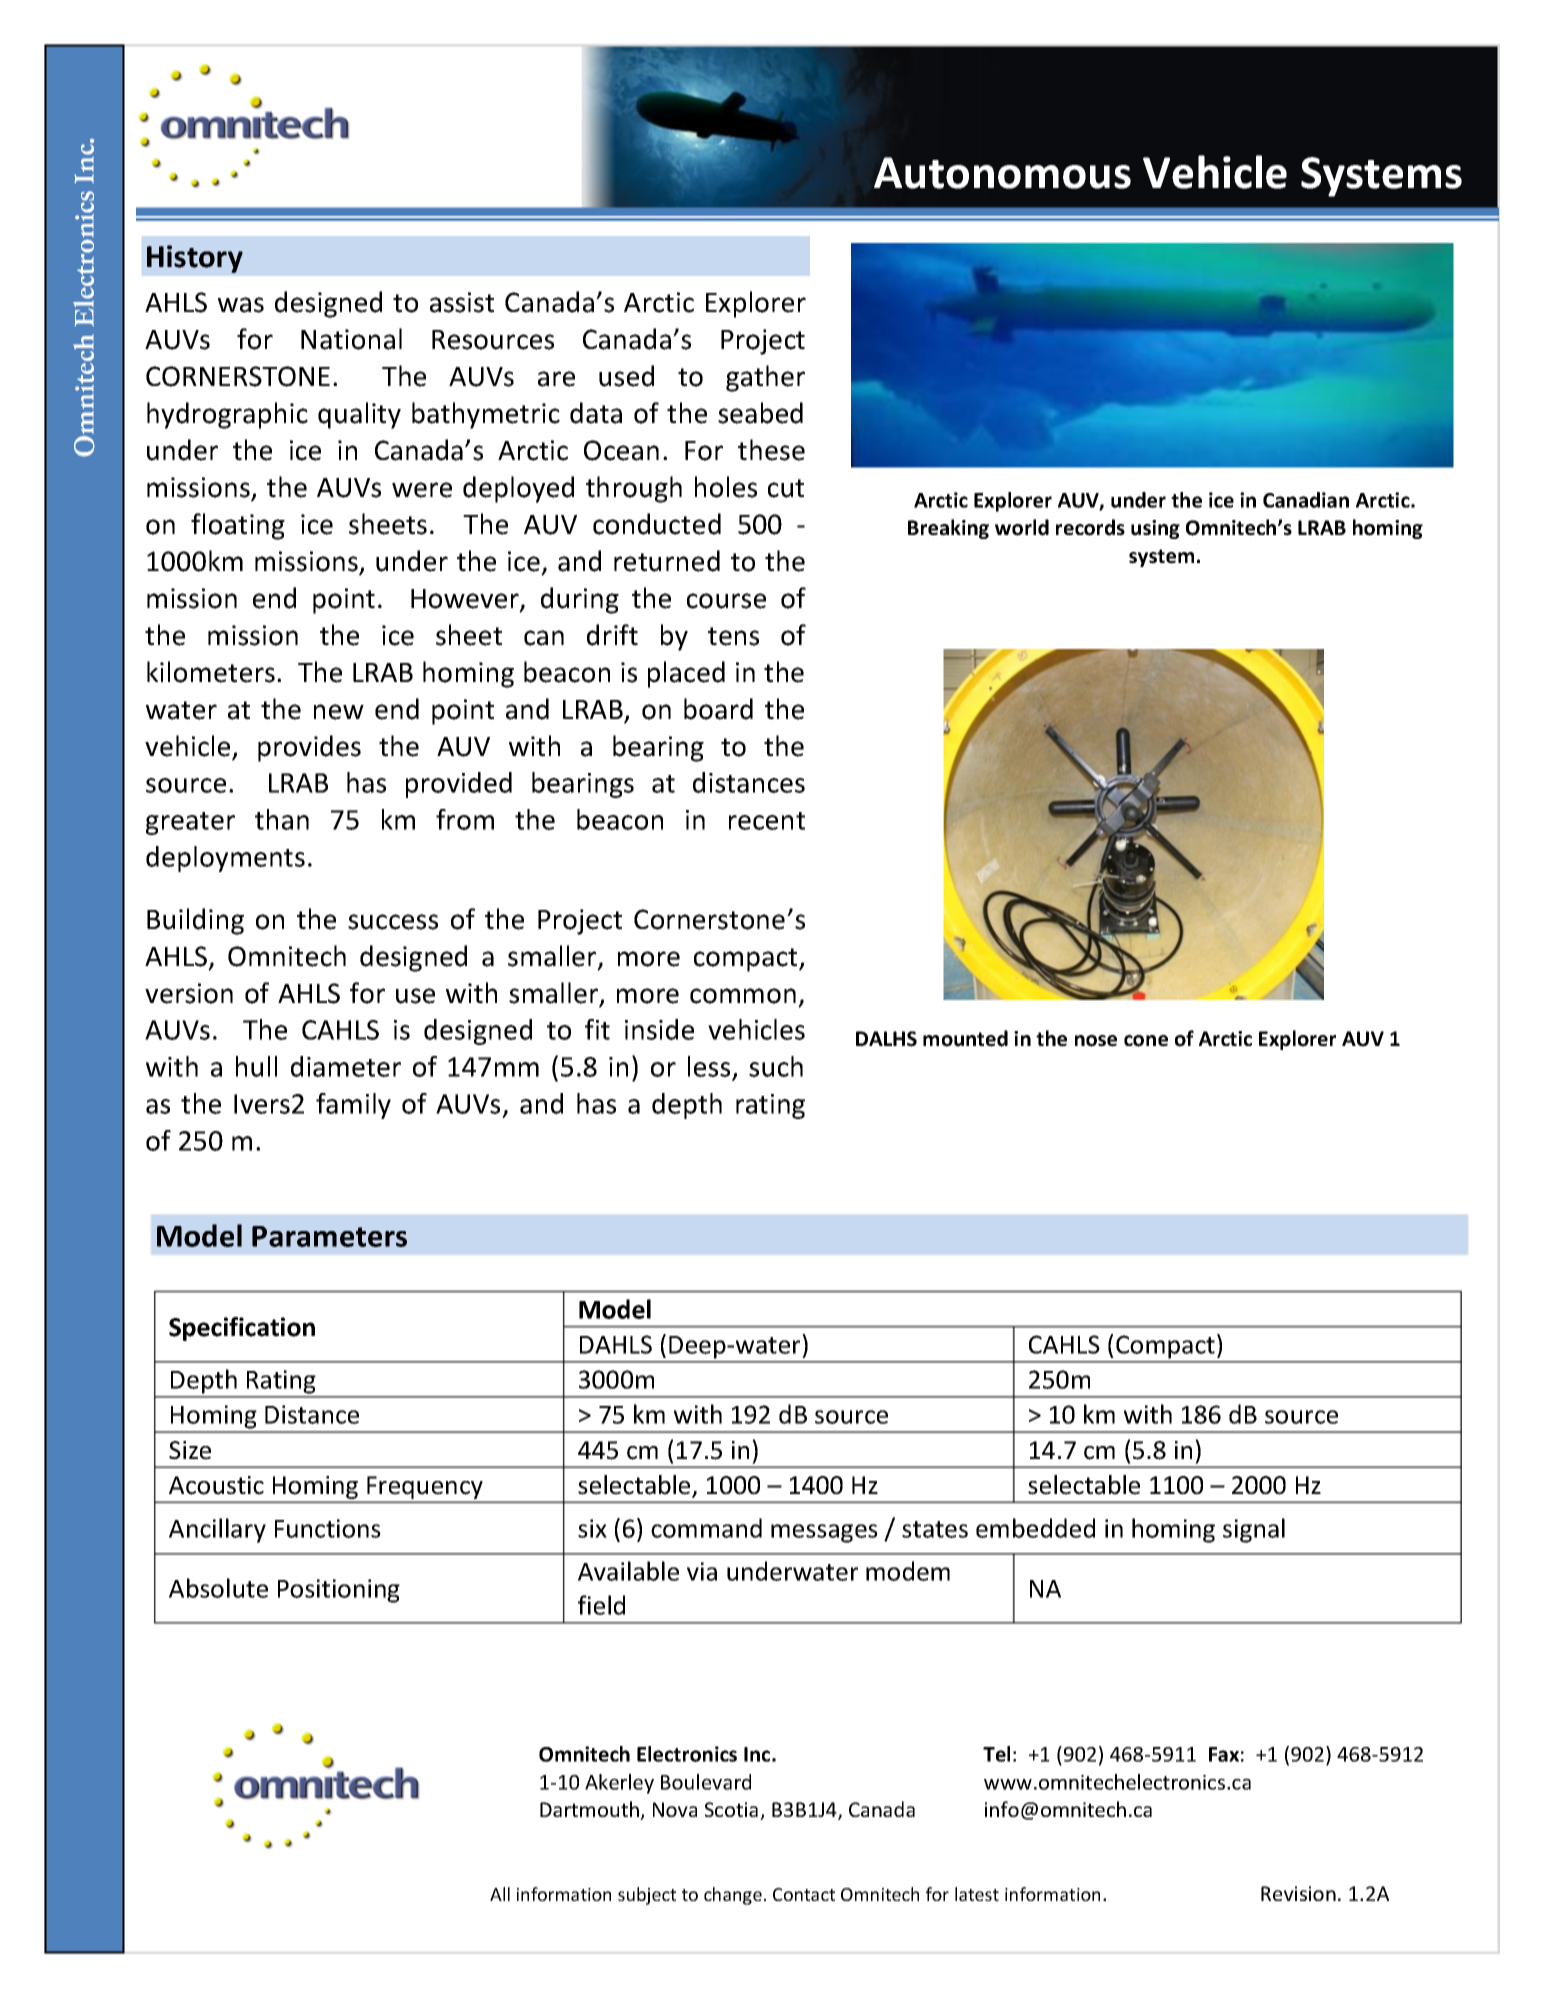 Image resolution: width=1544 pixels, height=1998 pixels. What do you see at coordinates (346, 1066) in the screenshot?
I see `diameter` at bounding box center [346, 1066].
